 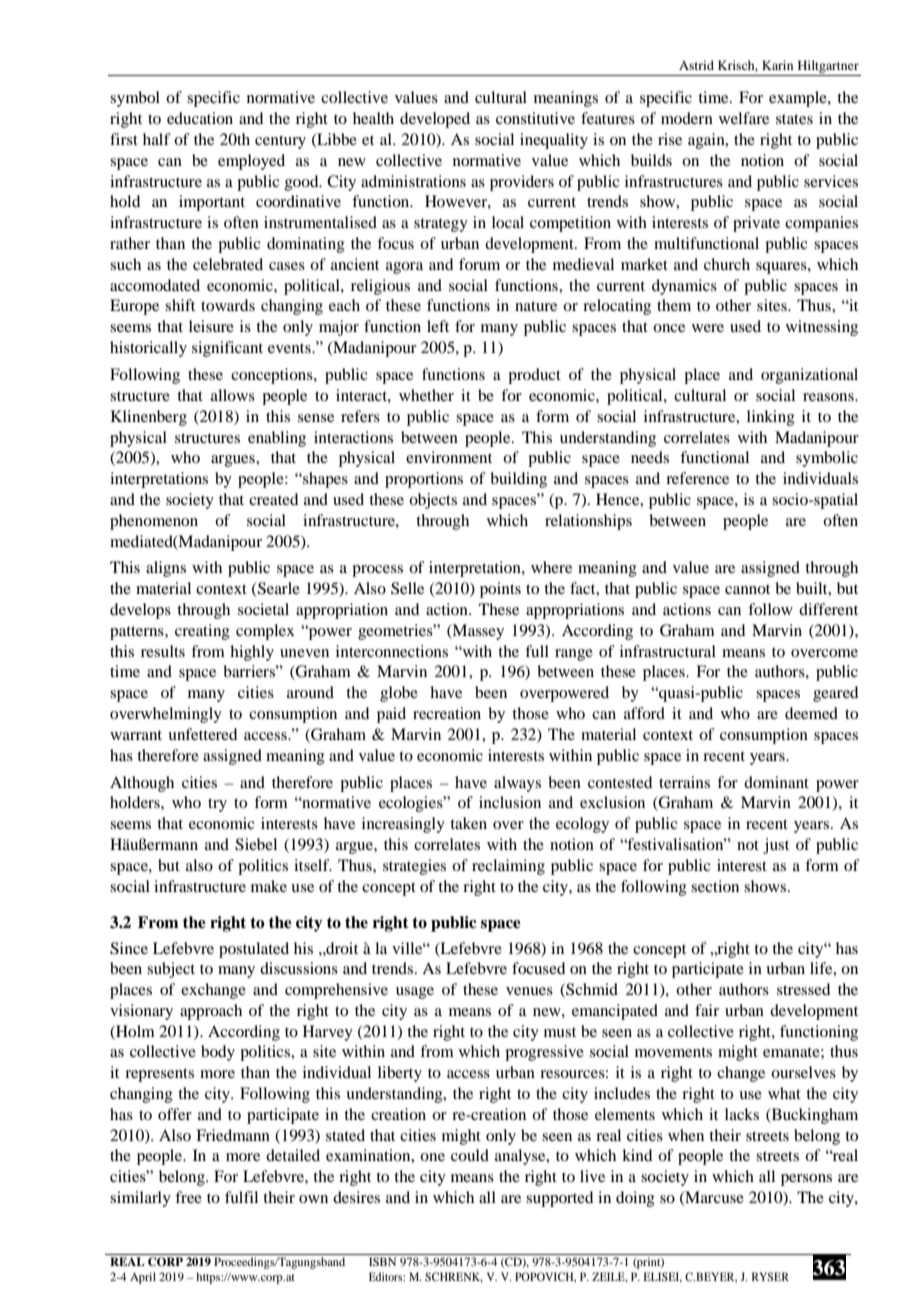 What do you see at coordinates (508, 867) in the page?
I see `reclaiming` at bounding box center [508, 867].
